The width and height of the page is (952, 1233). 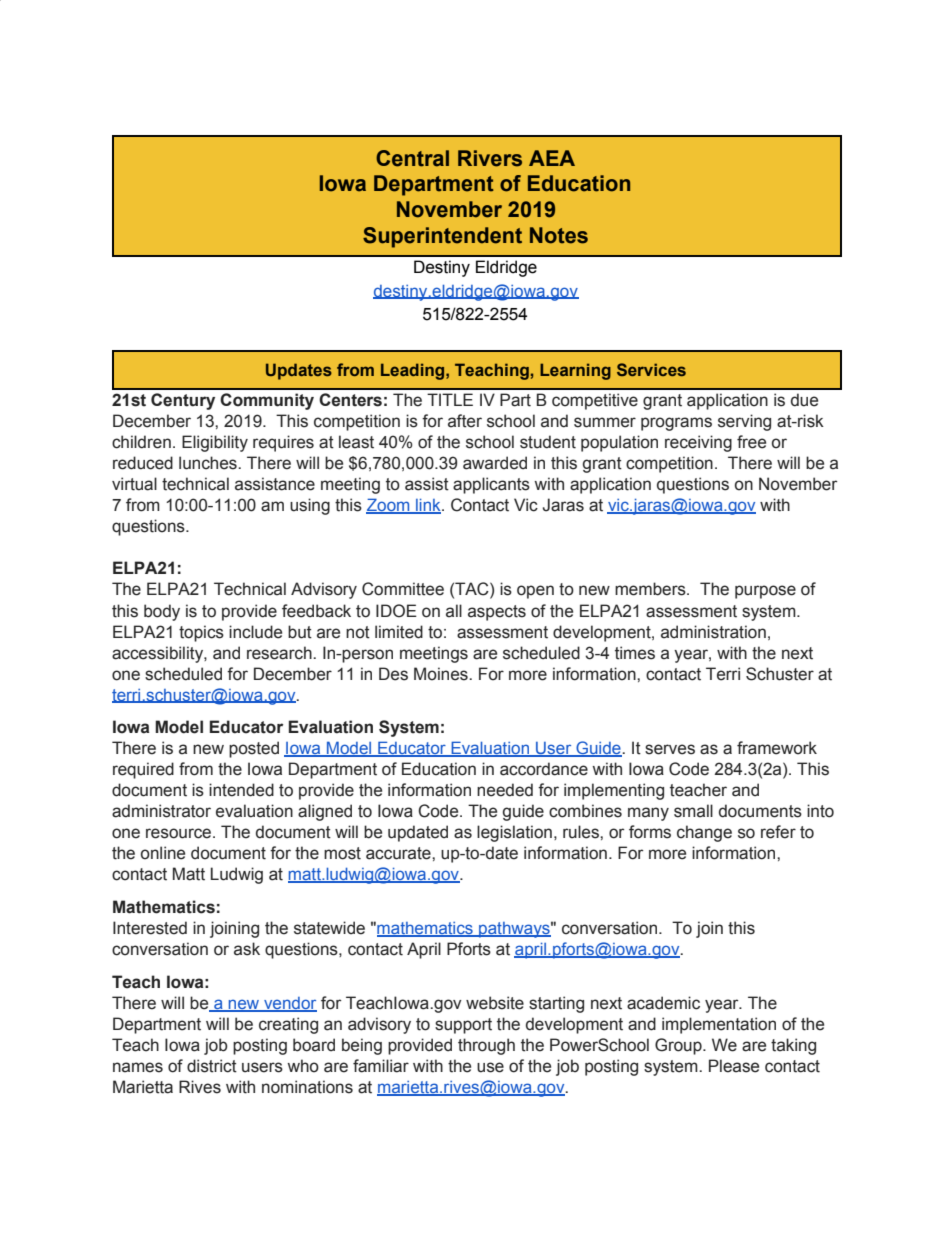 What do you see at coordinates (490, 158) in the page?
I see `Rivers` at bounding box center [490, 158].
